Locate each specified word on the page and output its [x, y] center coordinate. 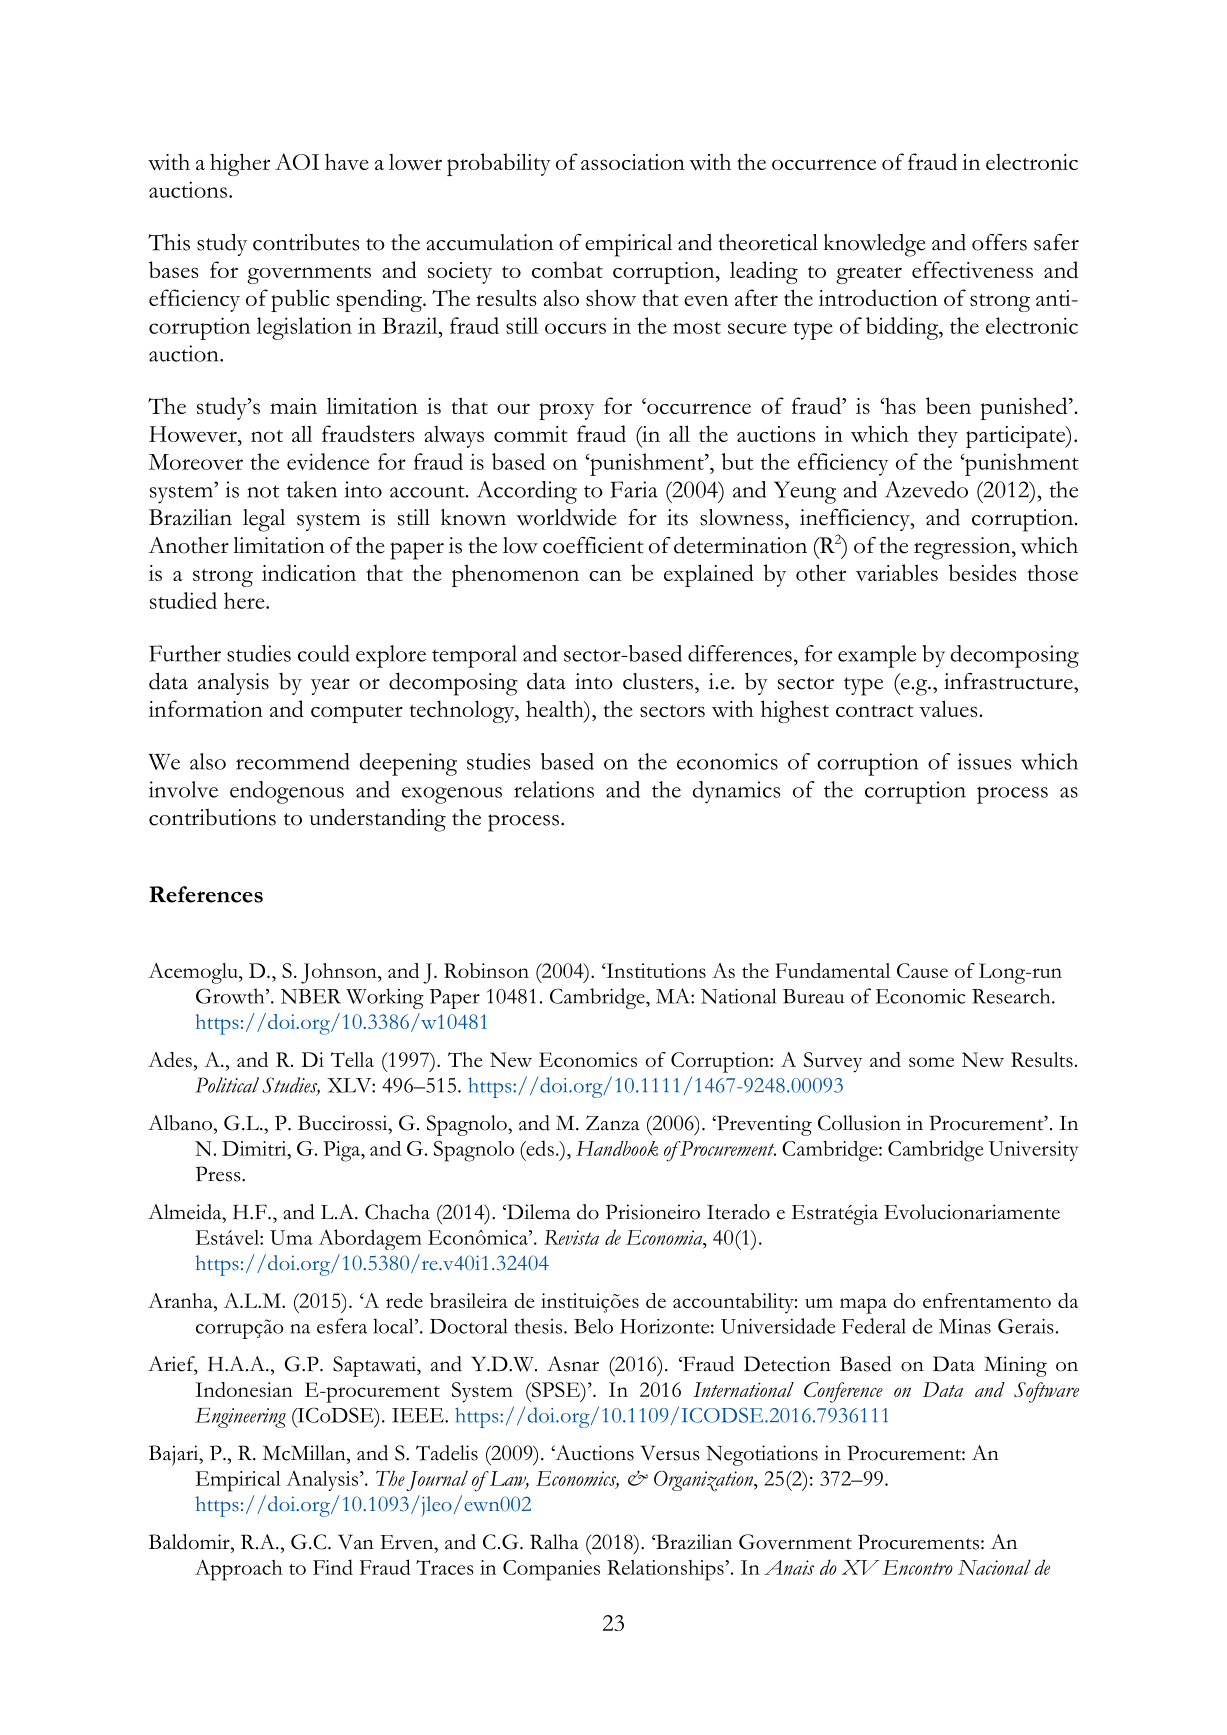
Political [227, 1085]
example [877, 656]
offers [999, 242]
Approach [239, 1570]
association [633, 162]
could [324, 653]
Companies [551, 1570]
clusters [658, 681]
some [931, 1062]
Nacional [994, 1567]
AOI [297, 161]
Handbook [617, 1148]
